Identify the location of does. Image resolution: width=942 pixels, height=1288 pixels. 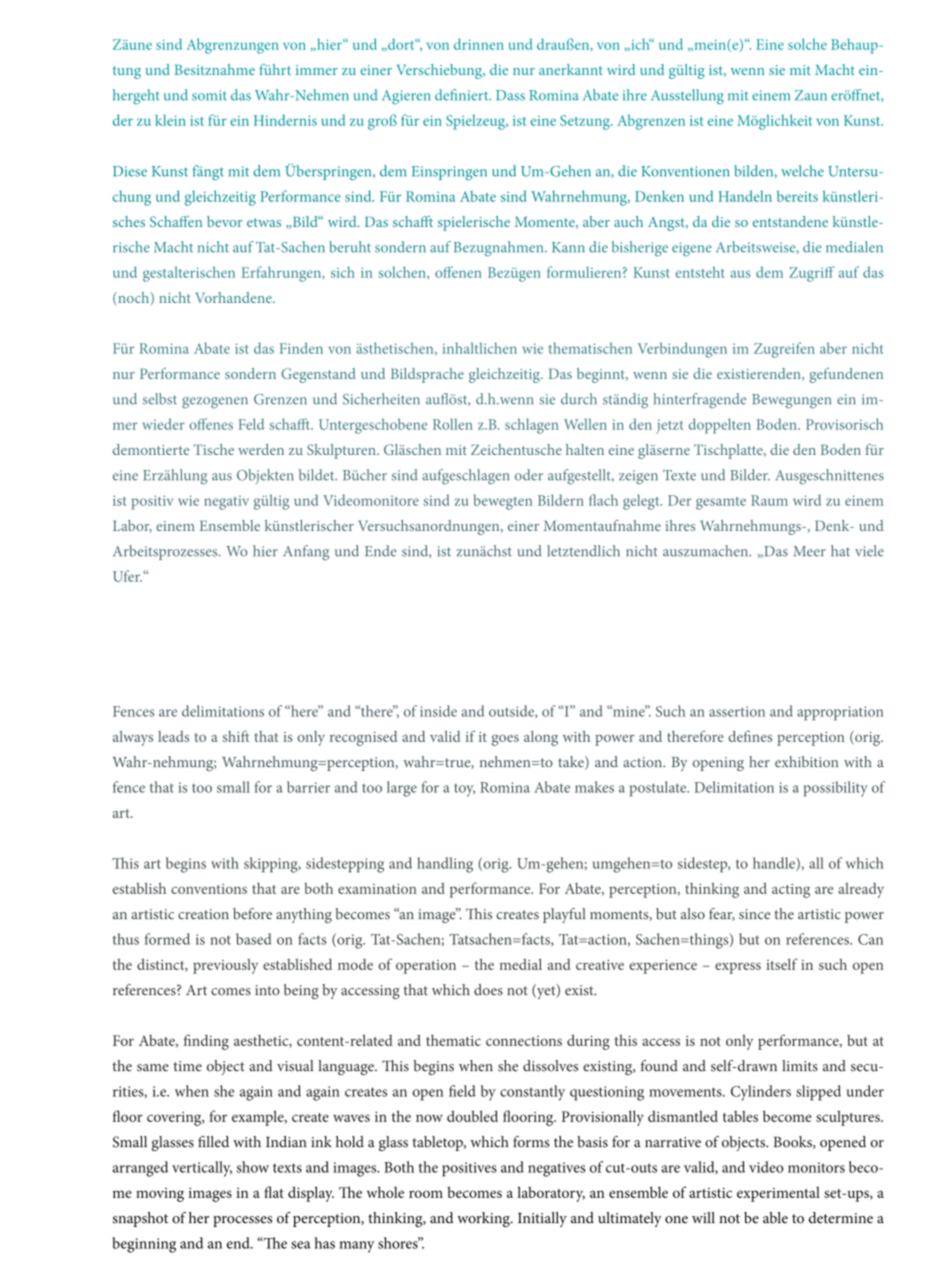
(488, 990).
